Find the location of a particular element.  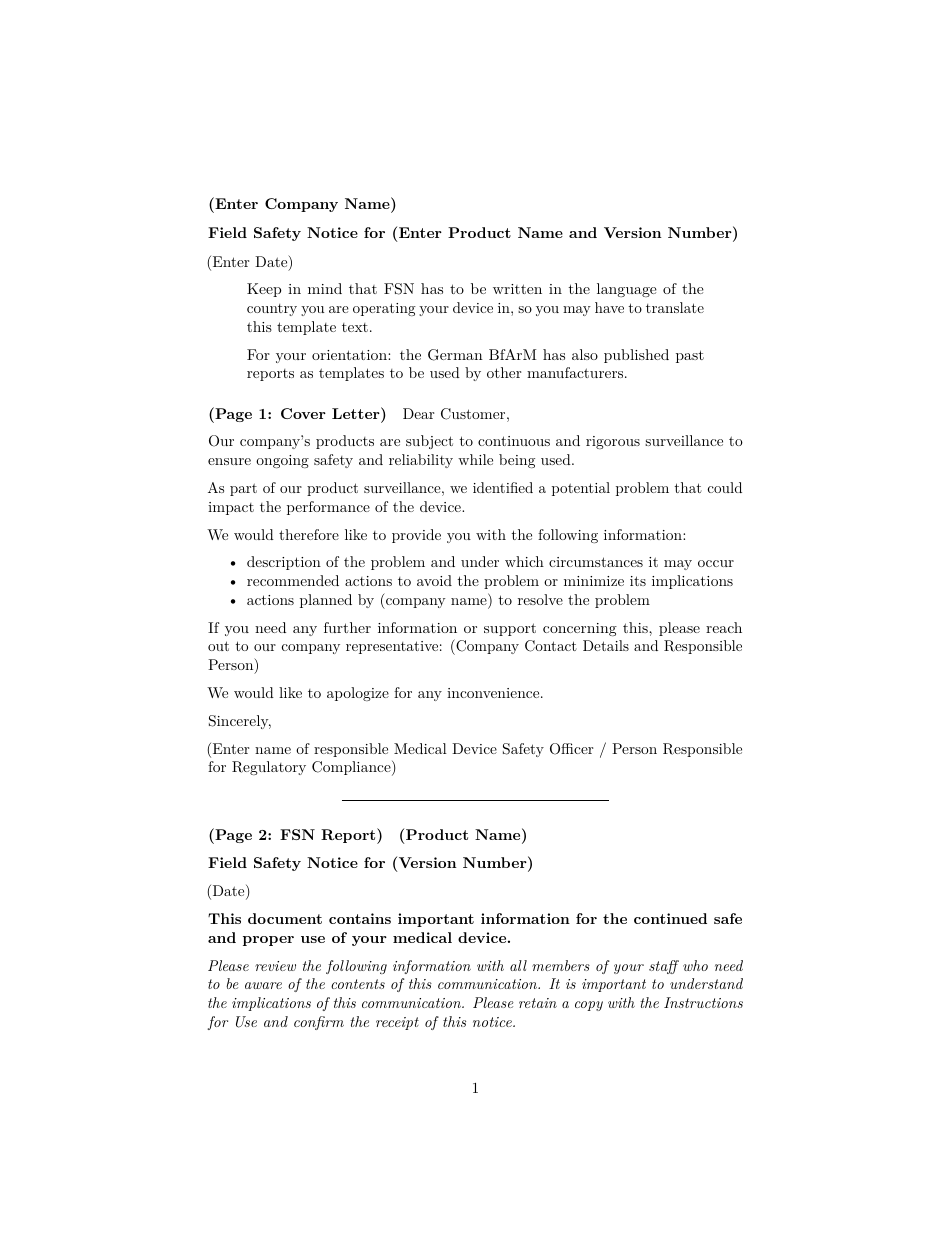

continued is located at coordinates (670, 918).
